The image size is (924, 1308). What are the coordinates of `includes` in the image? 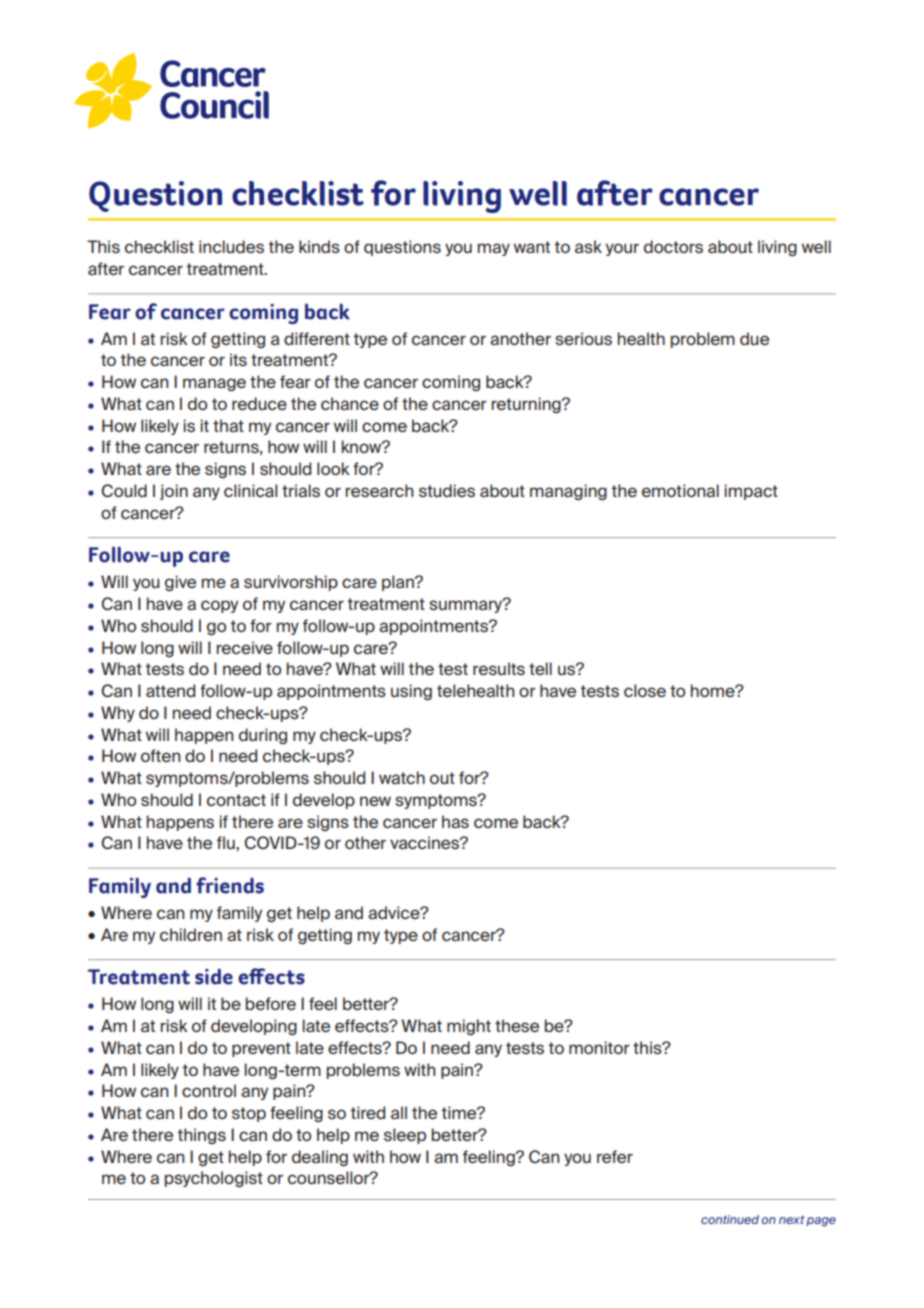 It's located at (231, 246).
